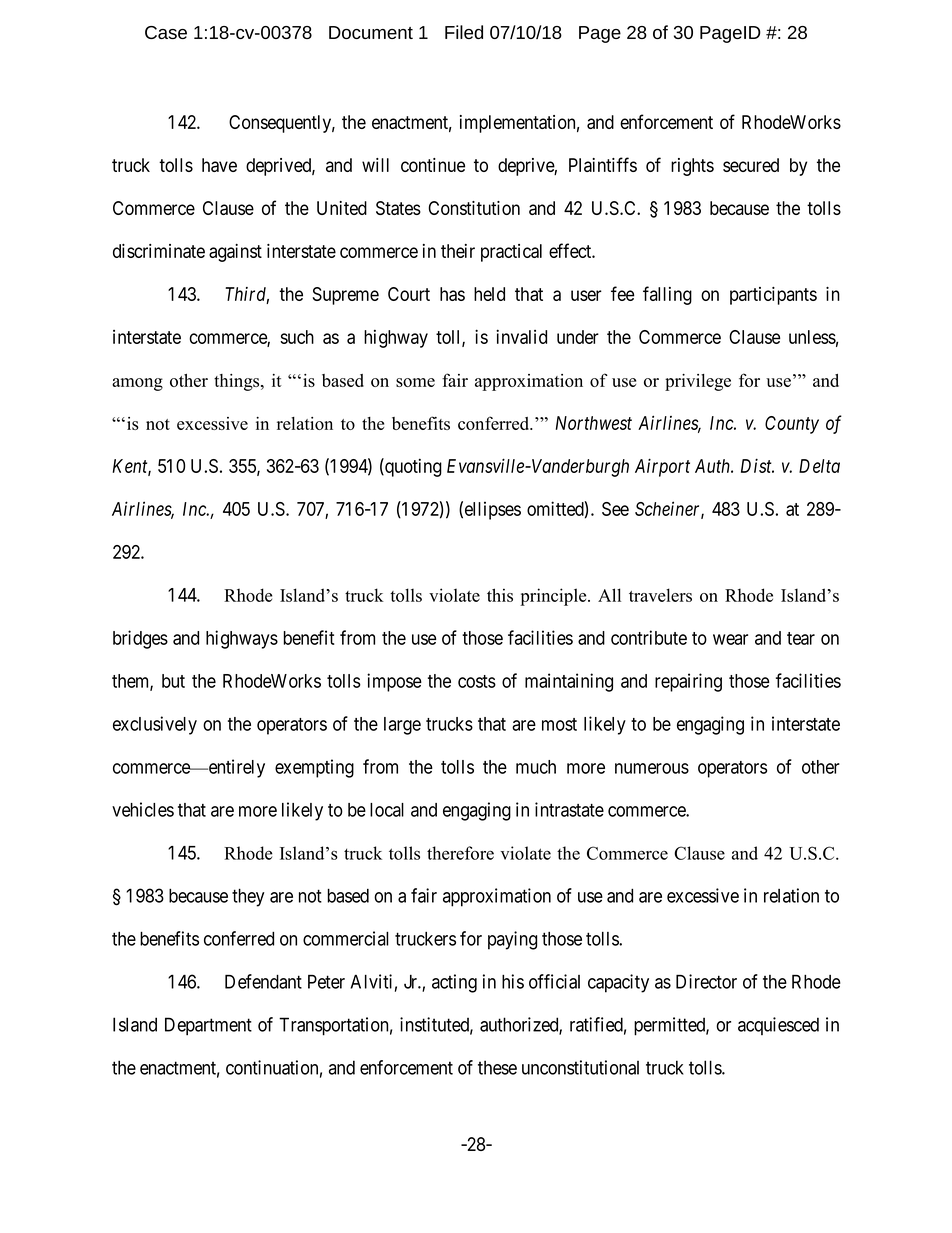 The width and height of the page is (952, 1233). What do you see at coordinates (143, 809) in the page?
I see `vehicles` at bounding box center [143, 809].
